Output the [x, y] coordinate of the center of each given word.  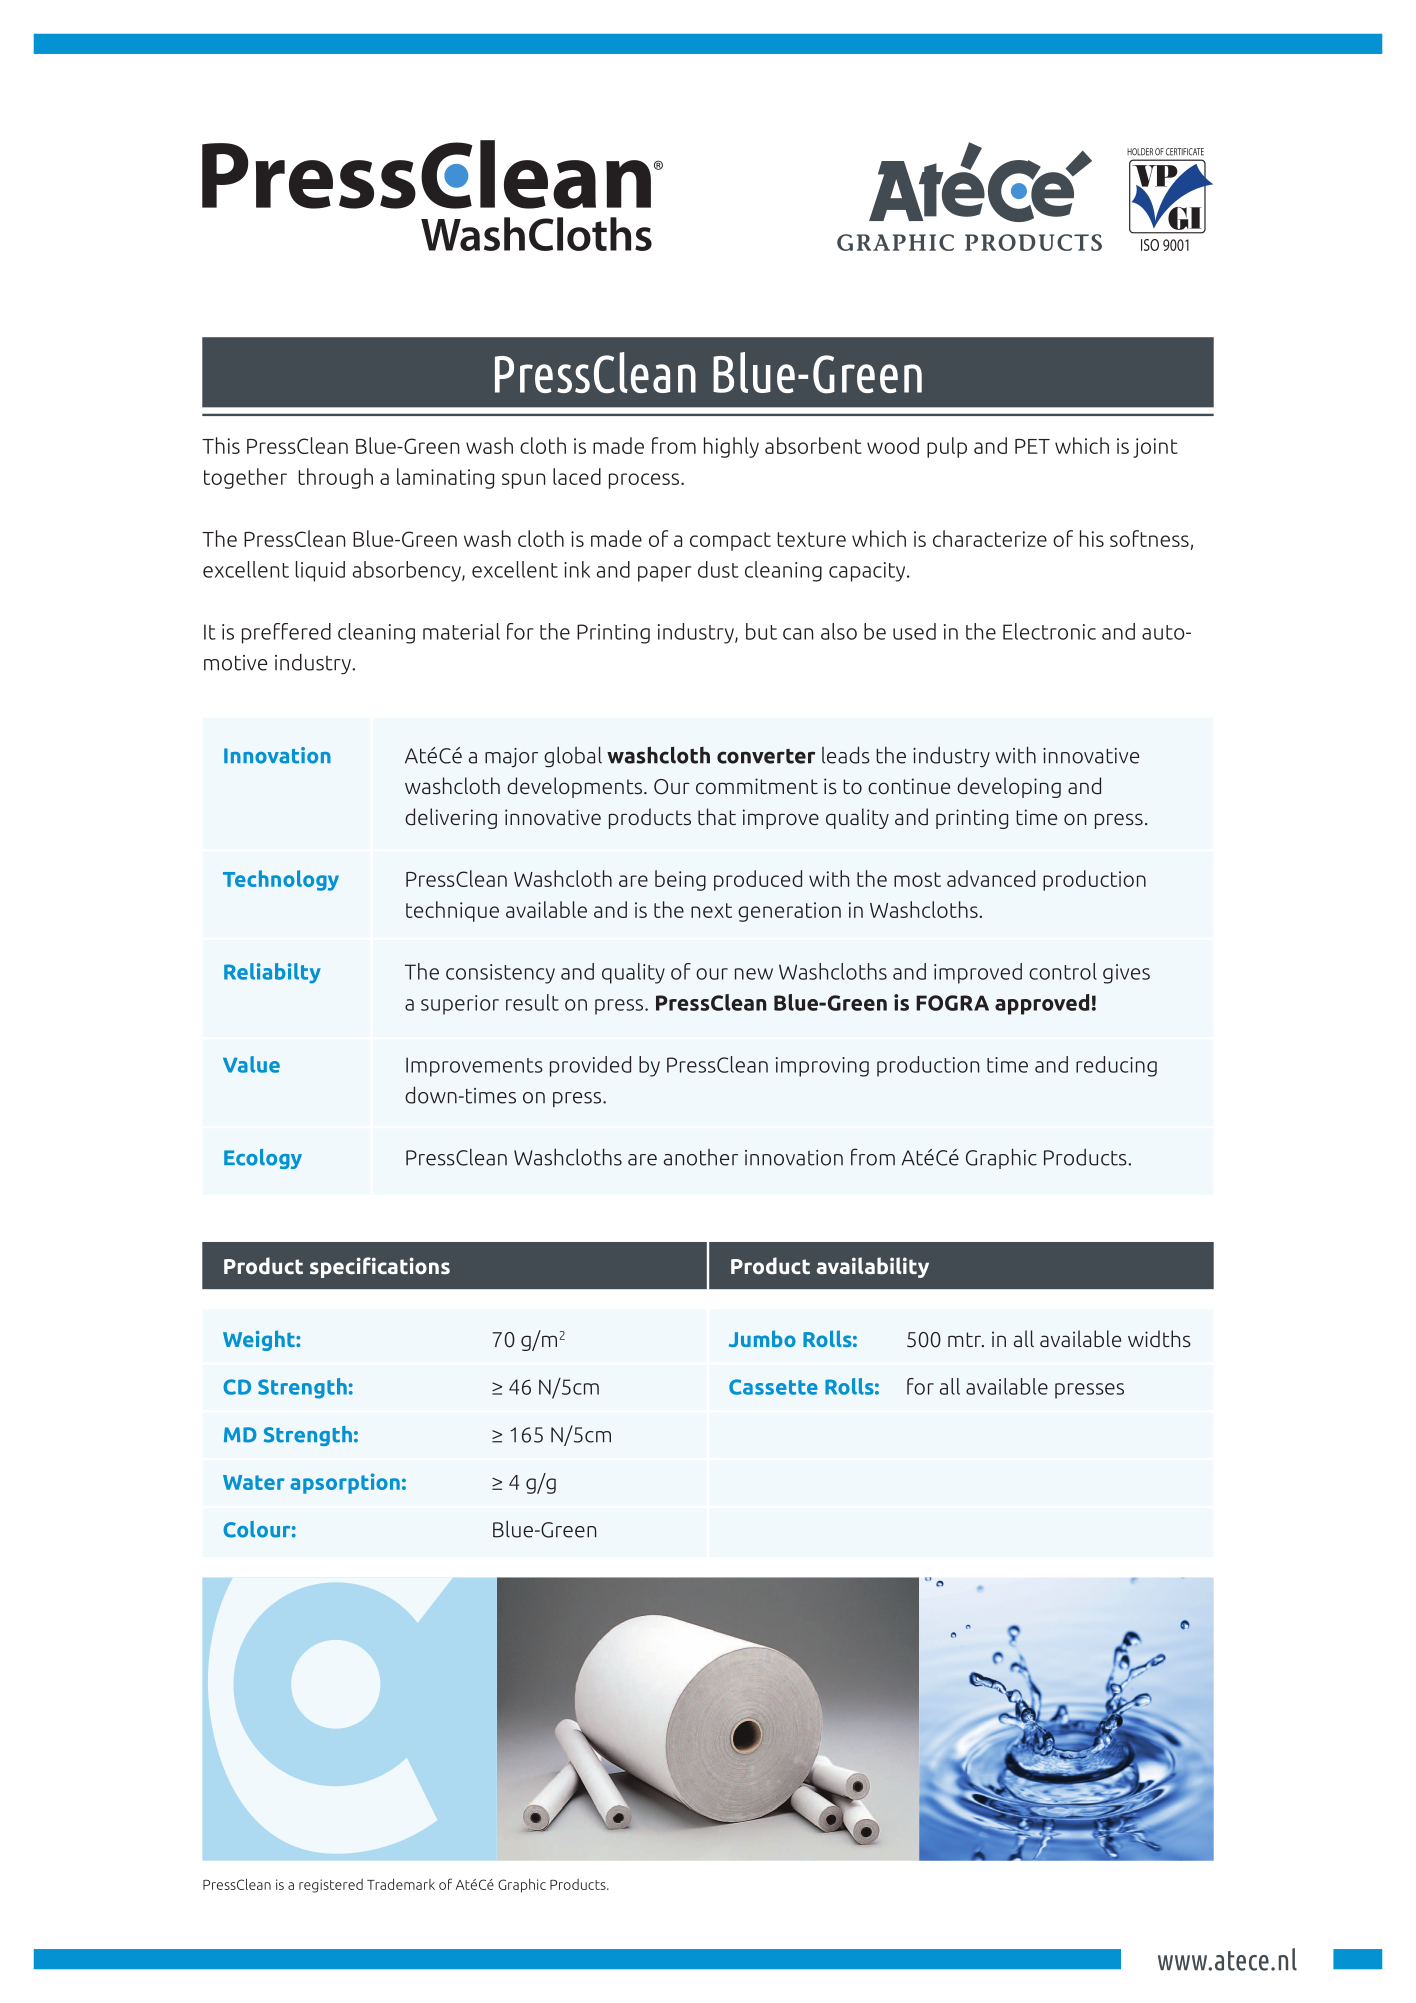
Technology [281, 880]
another [701, 1157]
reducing [1116, 1066]
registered [331, 1886]
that [717, 816]
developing [1009, 787]
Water [254, 1482]
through [335, 478]
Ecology [263, 1159]
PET [1032, 446]
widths [1159, 1339]
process [645, 481]
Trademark [401, 1884]
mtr [966, 1339]
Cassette [773, 1387]
